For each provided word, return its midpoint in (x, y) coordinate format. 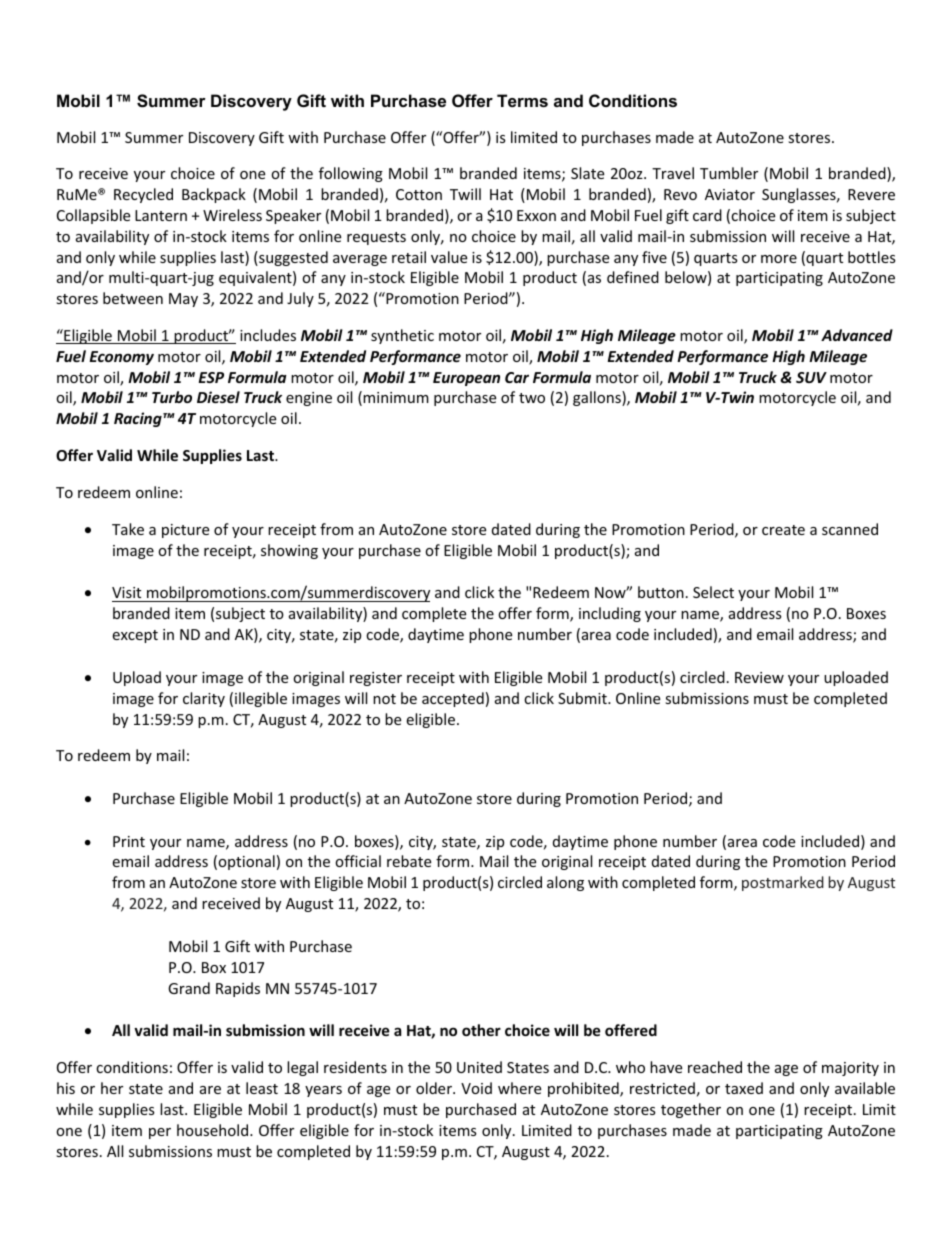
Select (713, 592)
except (135, 636)
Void (476, 1088)
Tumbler (729, 173)
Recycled (143, 195)
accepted (453, 699)
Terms (522, 100)
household (214, 1130)
